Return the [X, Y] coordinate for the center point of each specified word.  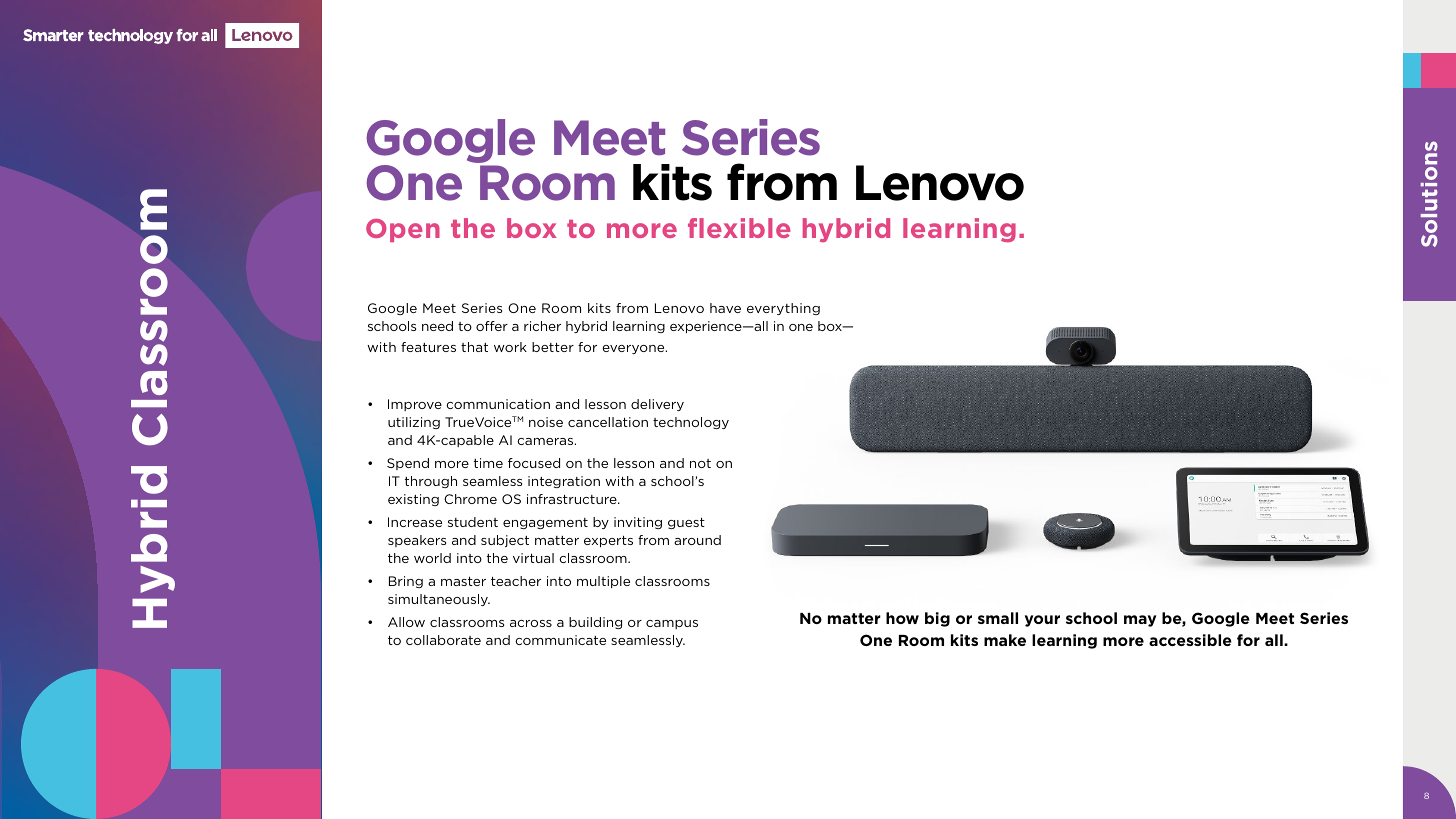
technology [691, 423]
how [902, 618]
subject [505, 541]
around [697, 540]
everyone [634, 349]
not [700, 463]
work [510, 347]
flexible [739, 228]
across [531, 623]
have [725, 308]
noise [546, 422]
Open [403, 230]
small [998, 618]
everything [783, 309]
